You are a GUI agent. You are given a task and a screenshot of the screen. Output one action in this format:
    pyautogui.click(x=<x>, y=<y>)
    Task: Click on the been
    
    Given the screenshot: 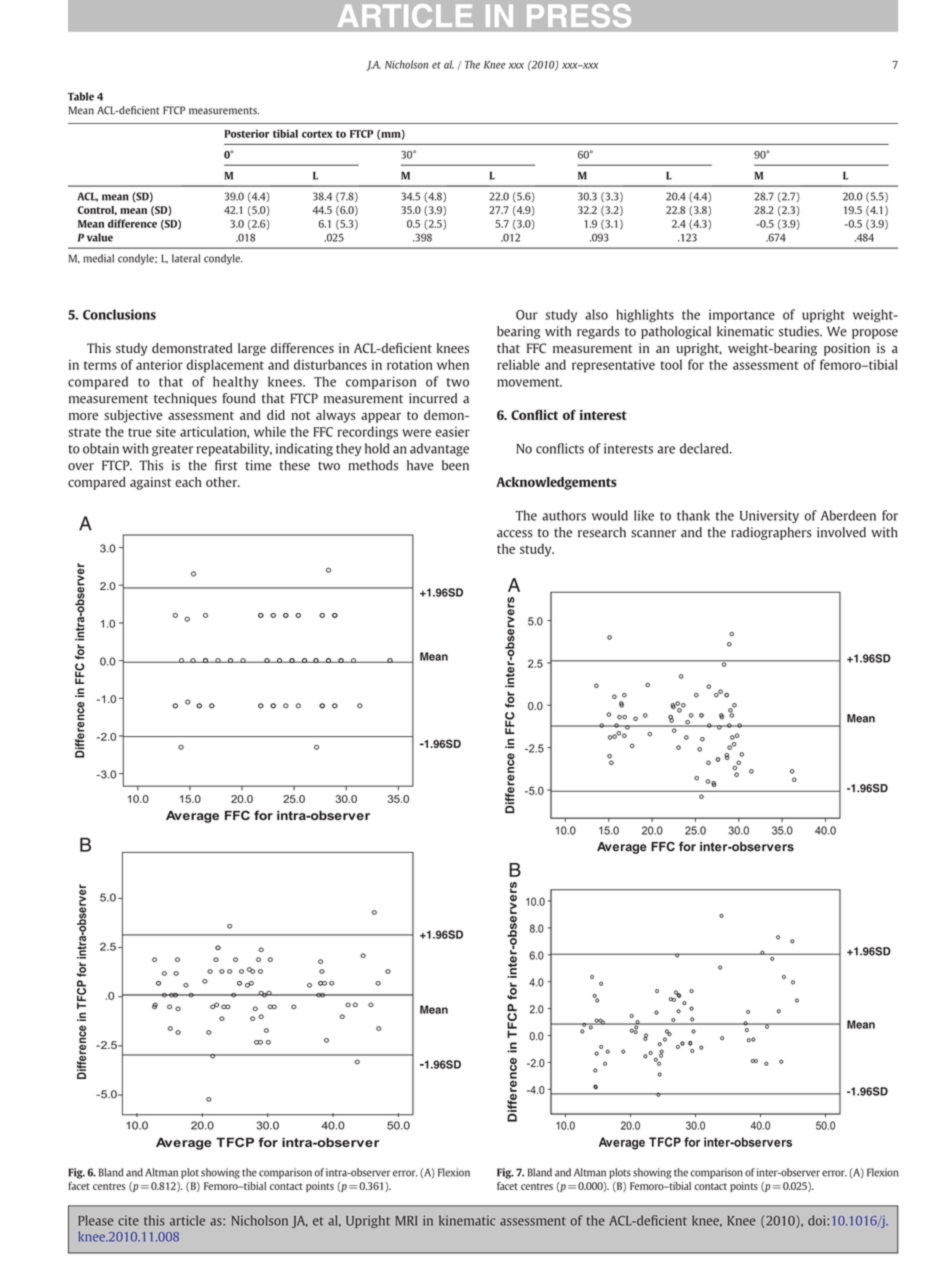 What is the action you would take?
    pyautogui.click(x=455, y=465)
